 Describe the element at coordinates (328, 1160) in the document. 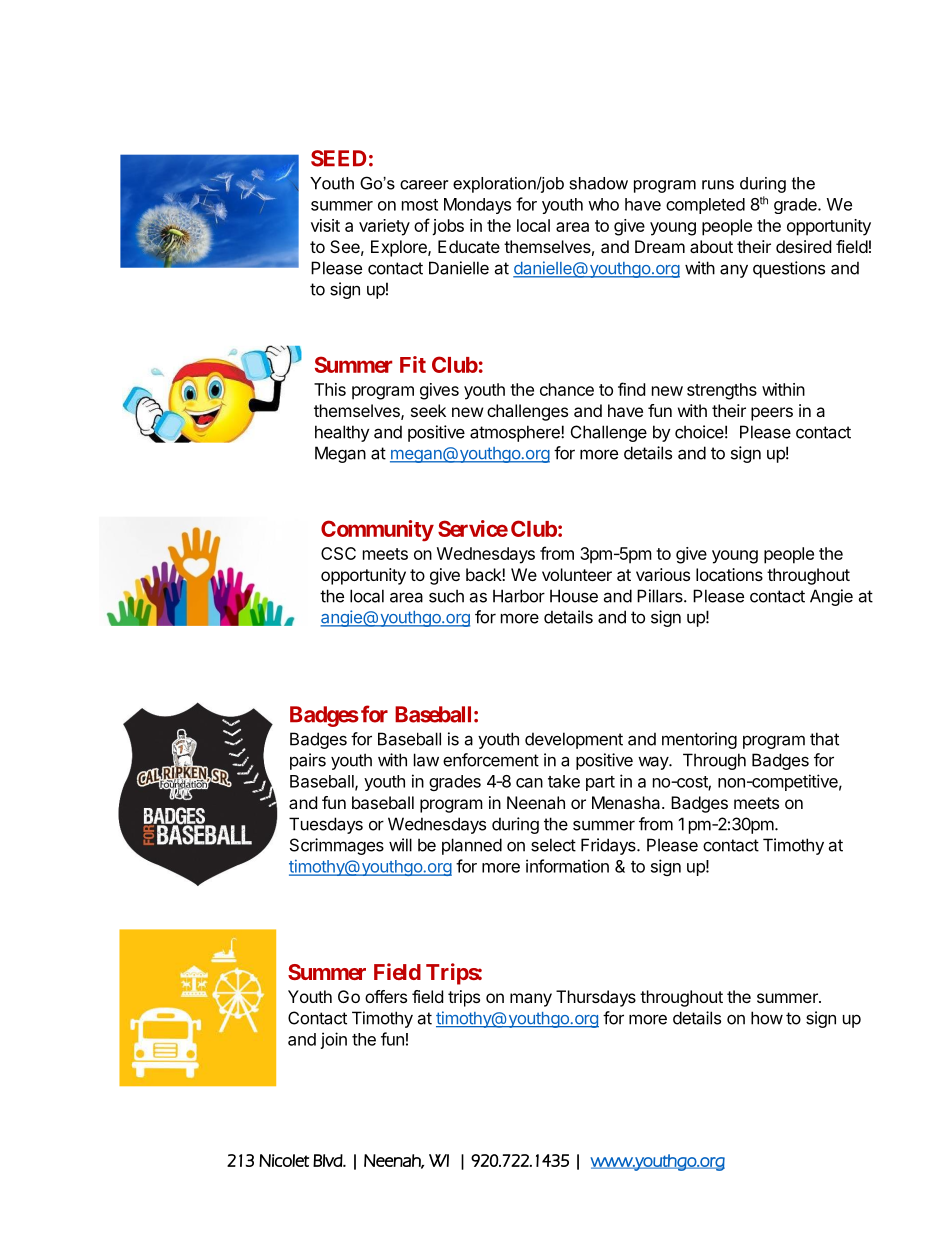

I see `Blvd` at that location.
